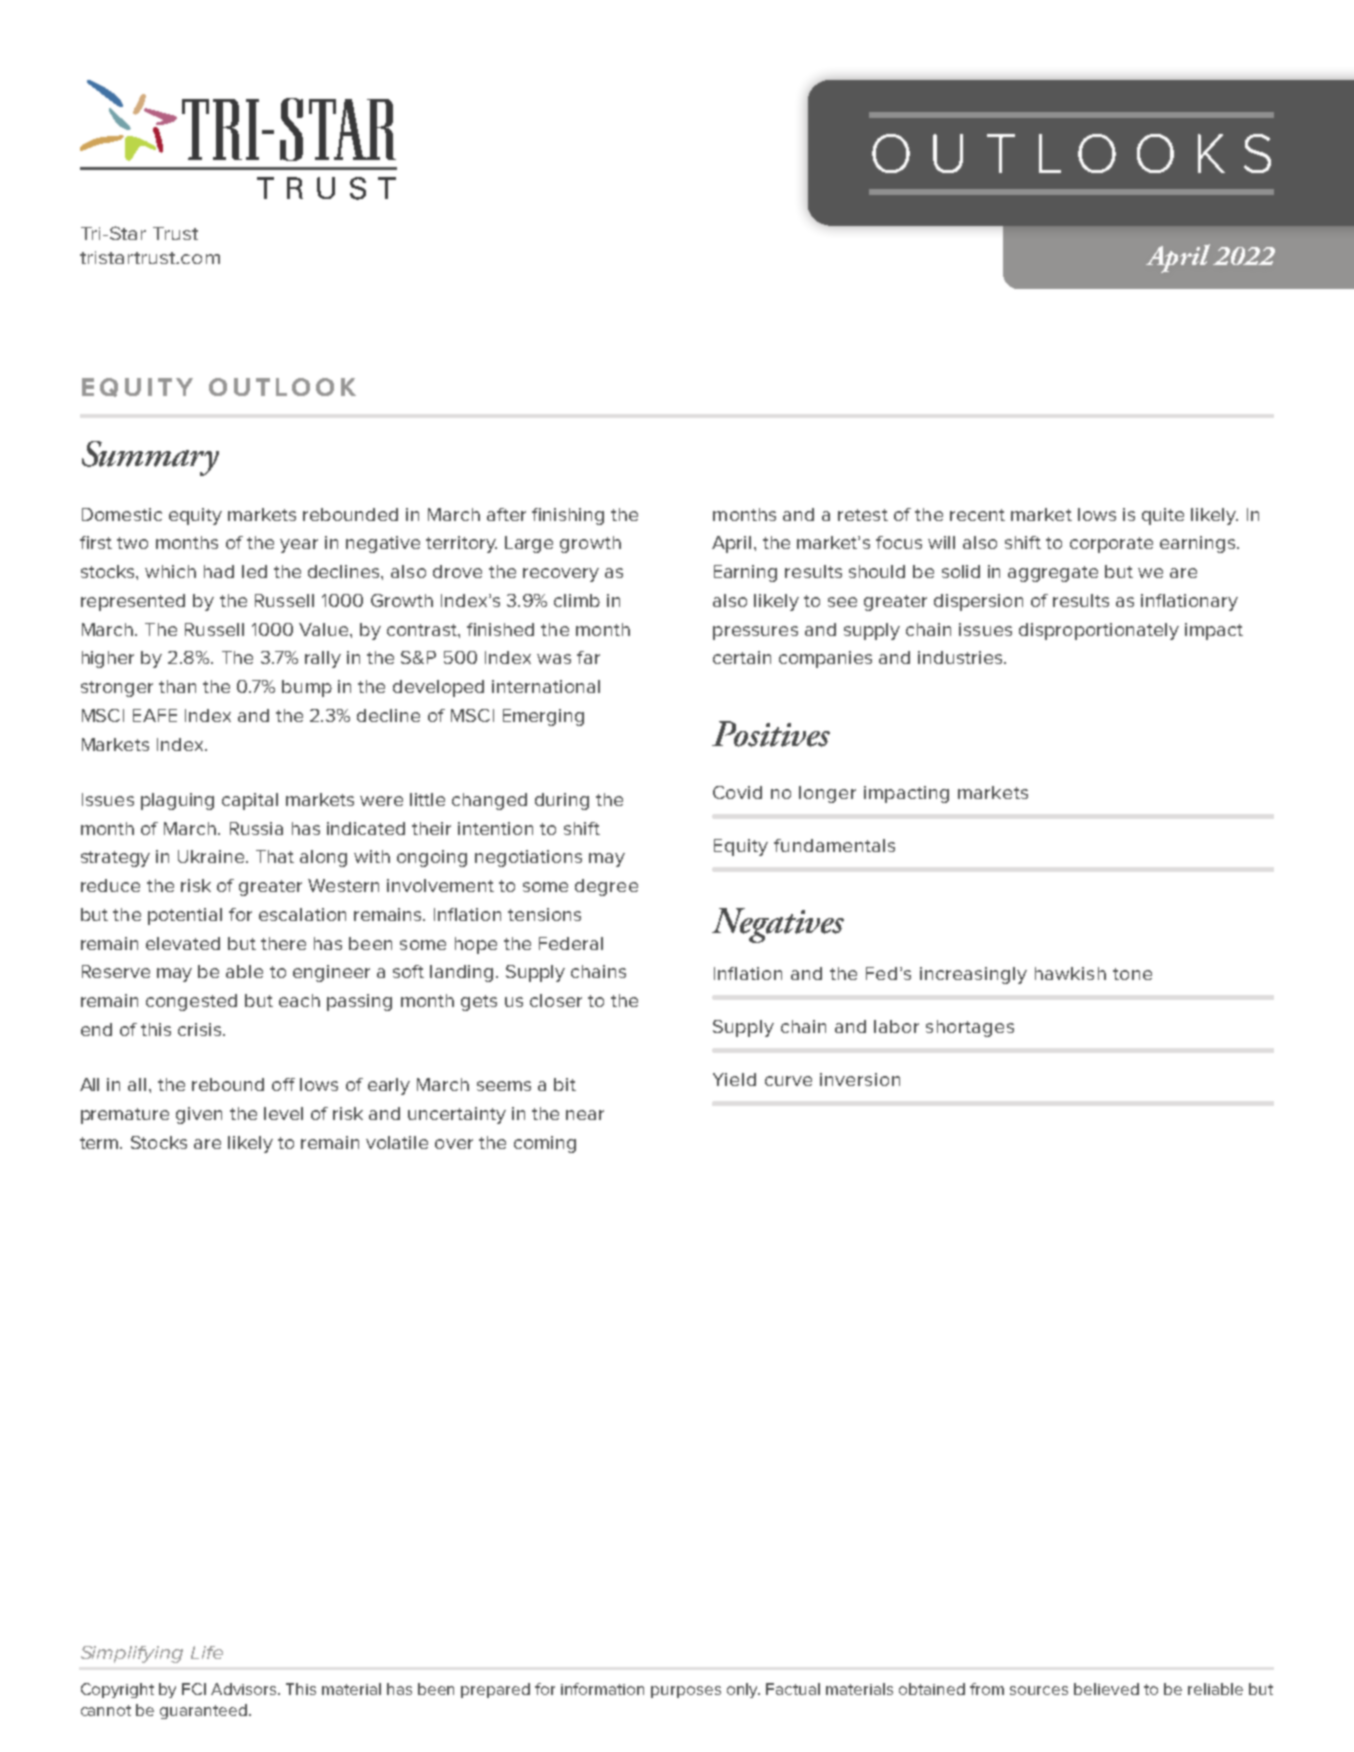  Describe the element at coordinates (568, 516) in the page. I see `finishing` at that location.
